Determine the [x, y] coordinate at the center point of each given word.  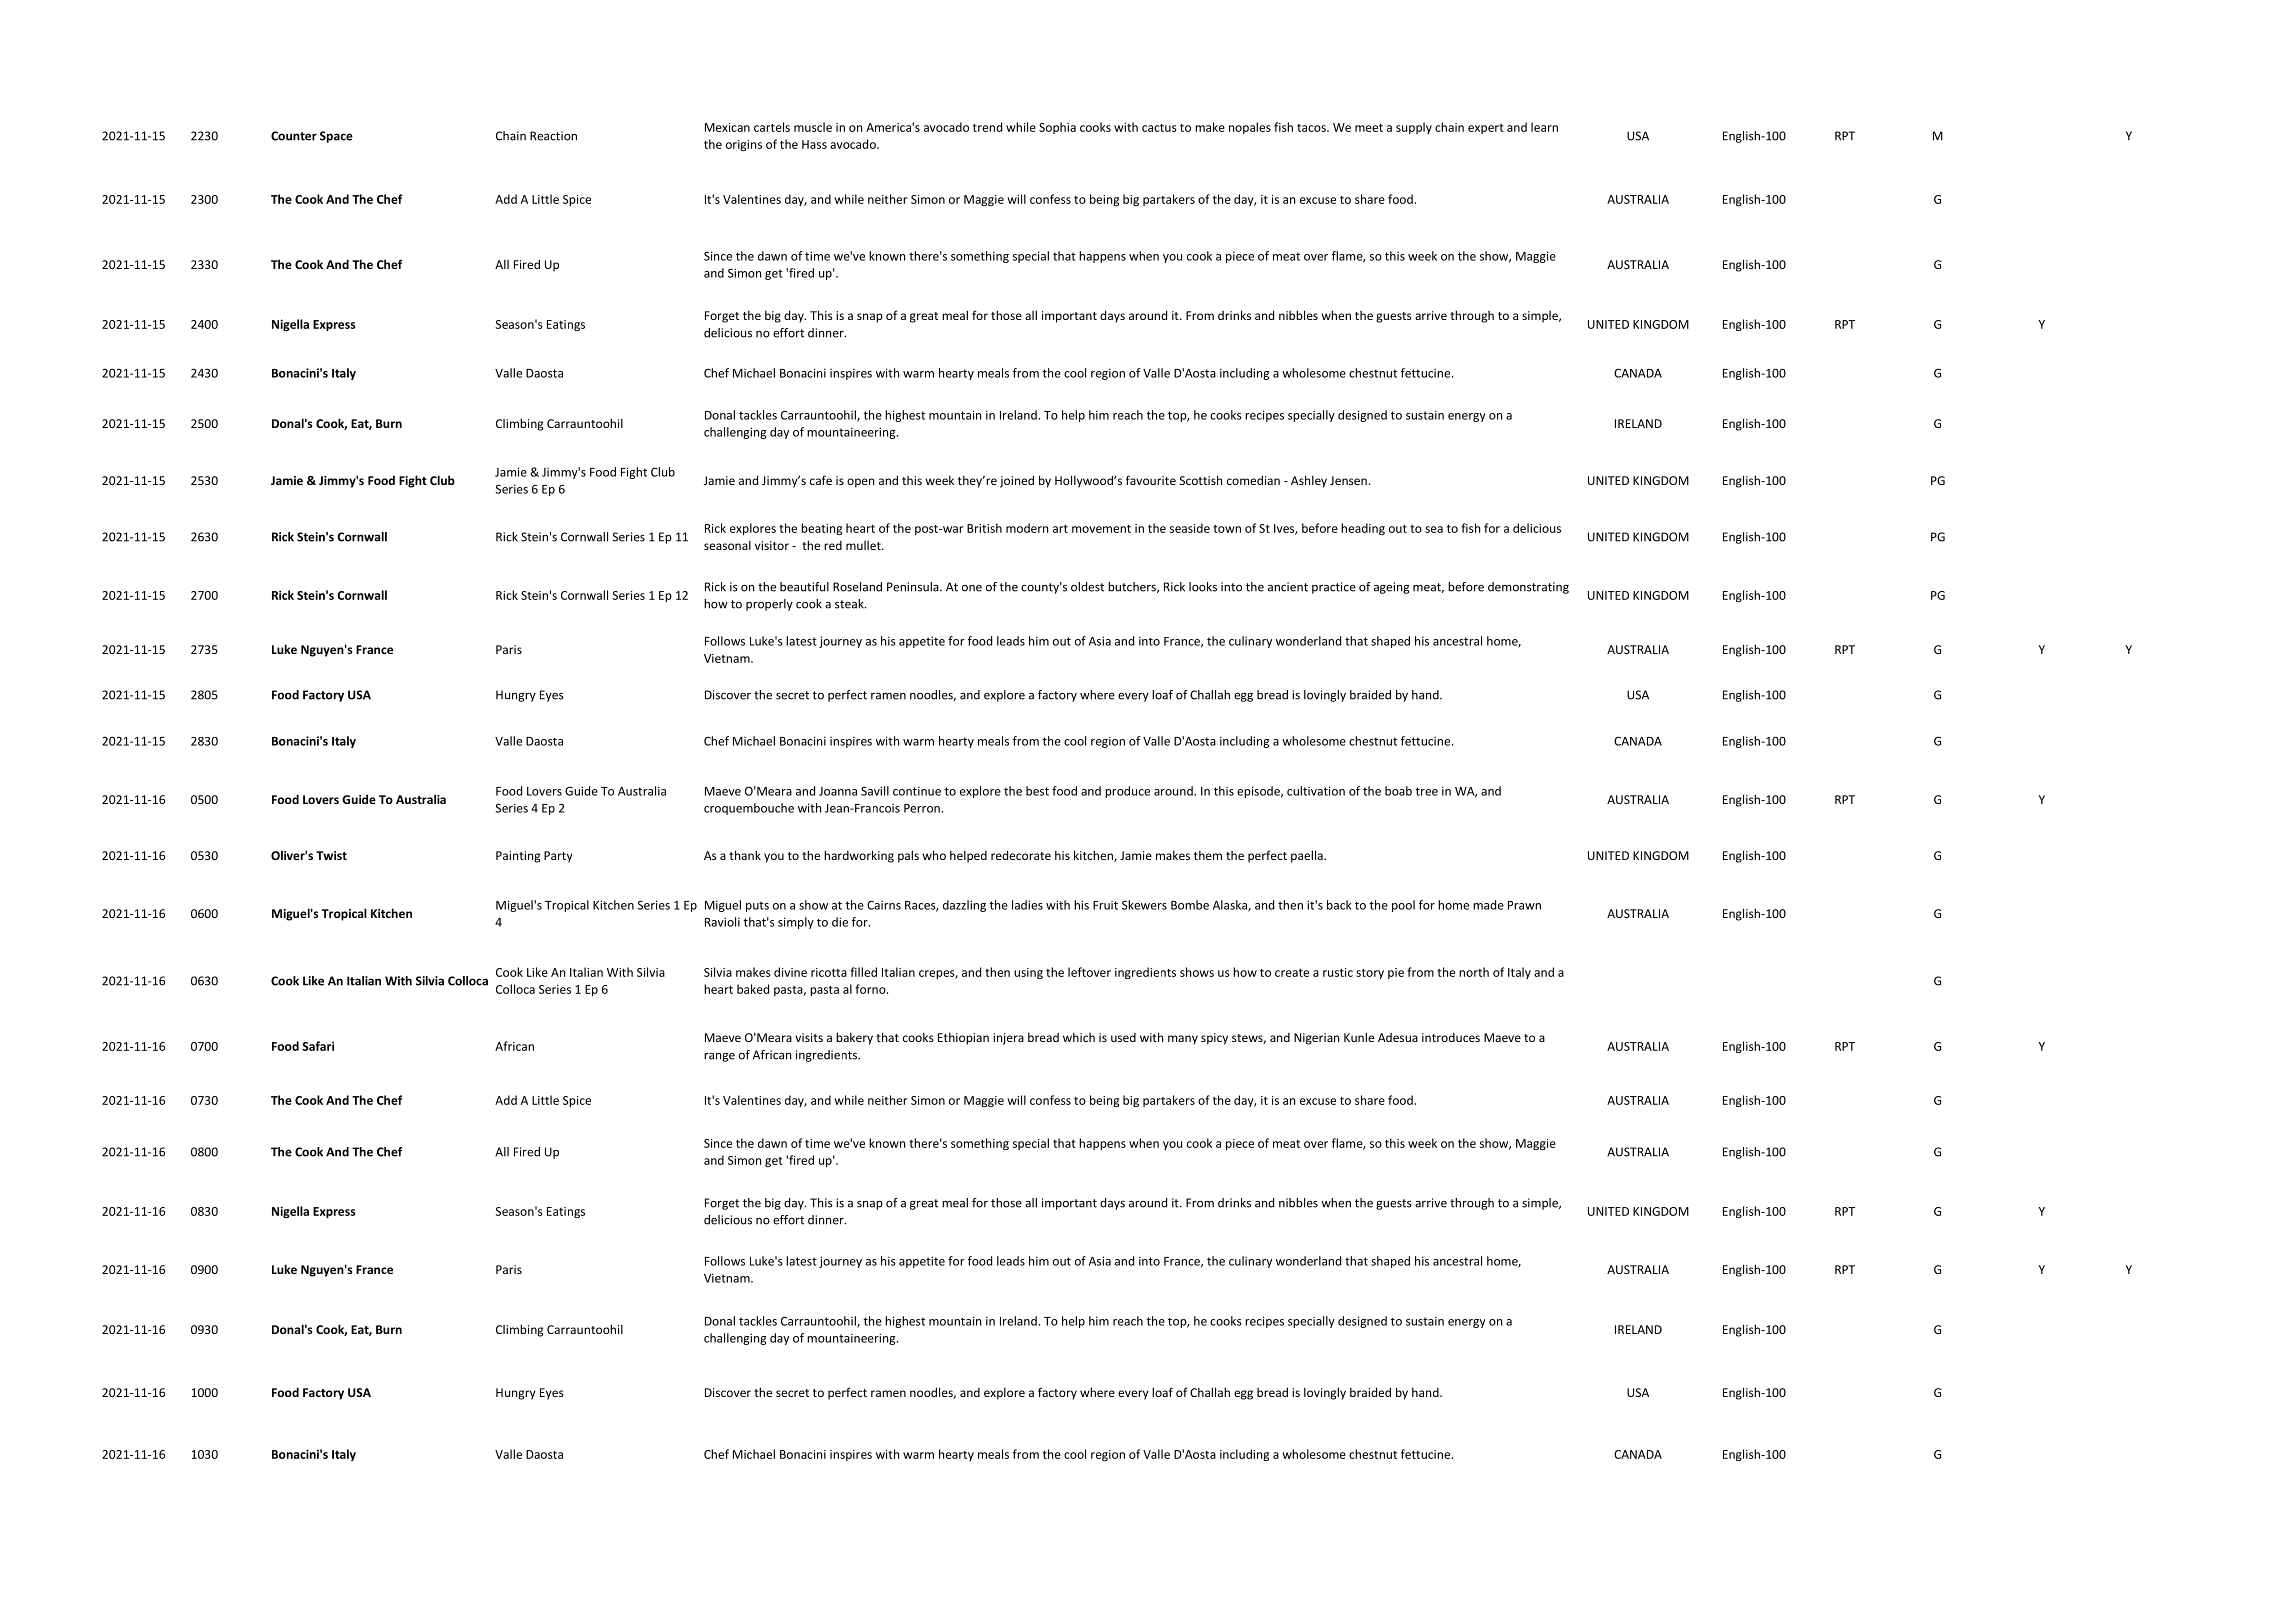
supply [1414, 128]
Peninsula [914, 587]
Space [336, 137]
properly [769, 605]
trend [987, 127]
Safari [318, 1046]
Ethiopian [963, 1038]
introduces [1451, 1037]
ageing [1392, 588]
